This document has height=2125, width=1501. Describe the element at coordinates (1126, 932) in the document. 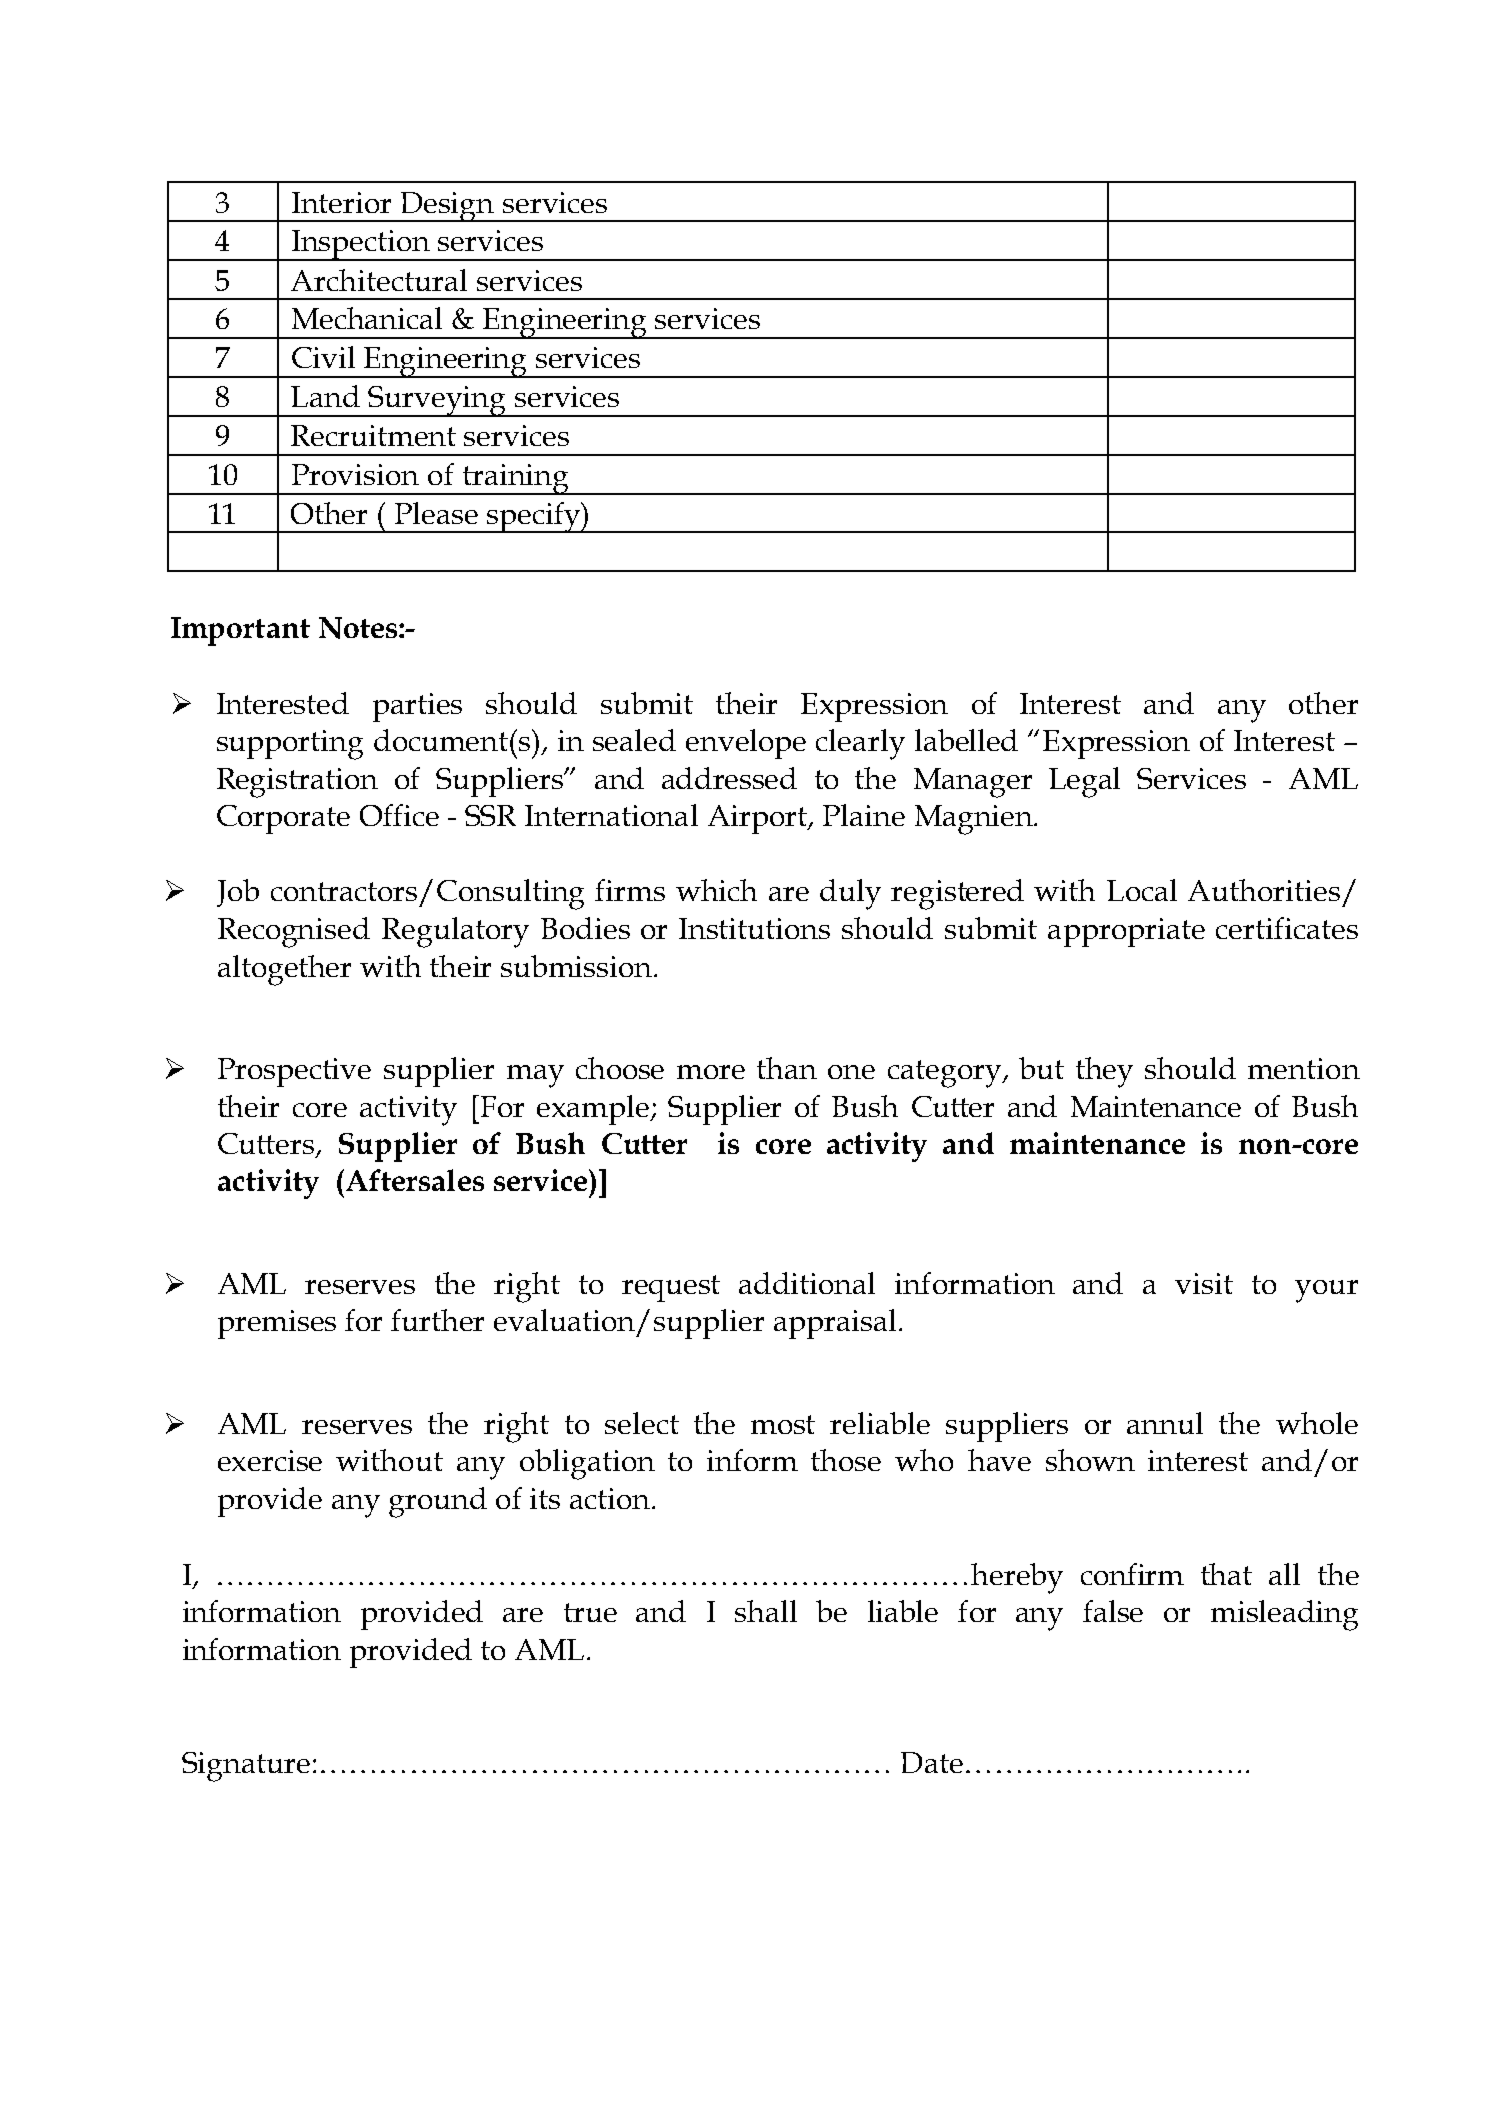

I see `appropriate` at that location.
